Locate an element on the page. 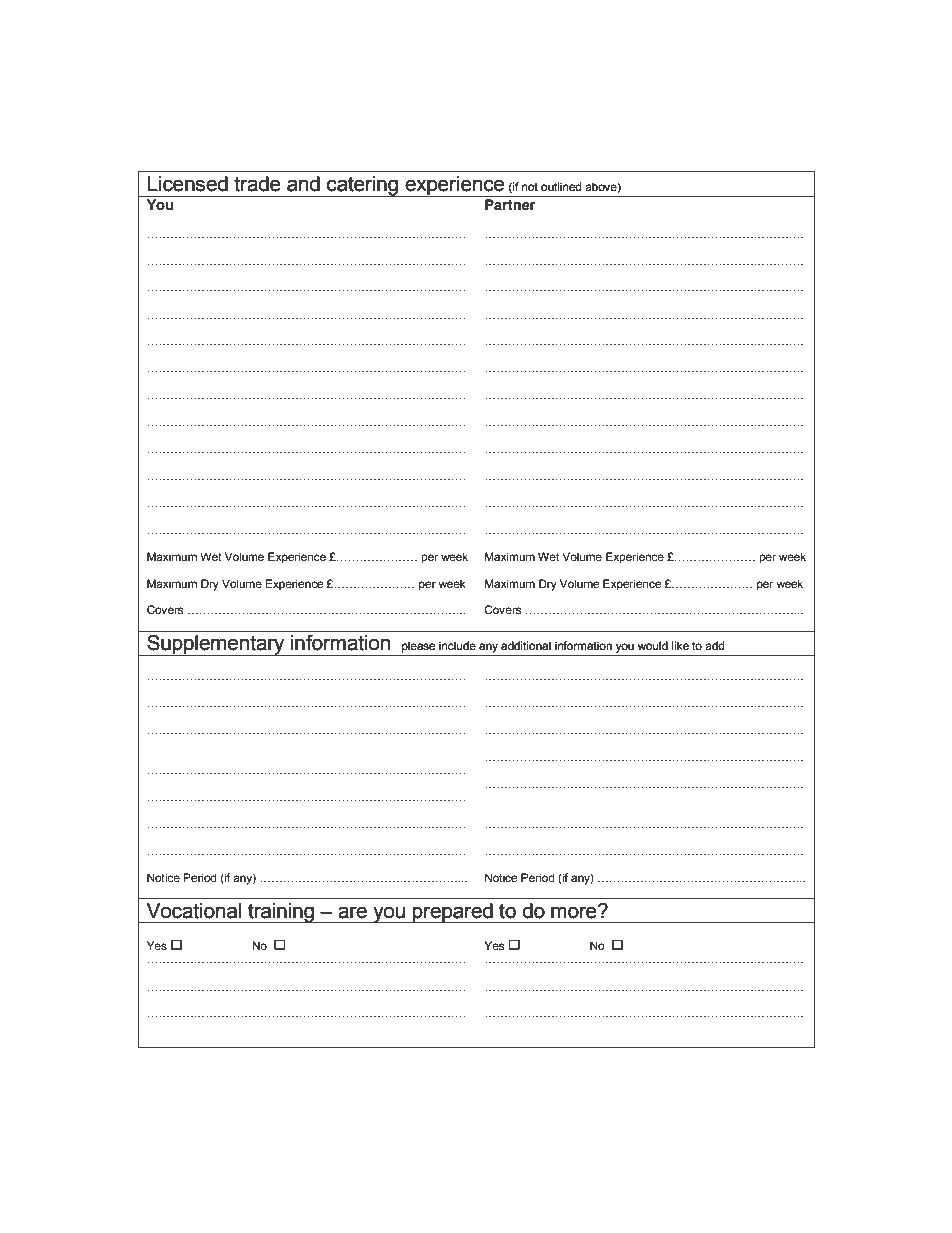 The height and width of the image is (1233, 952). like is located at coordinates (680, 645).
